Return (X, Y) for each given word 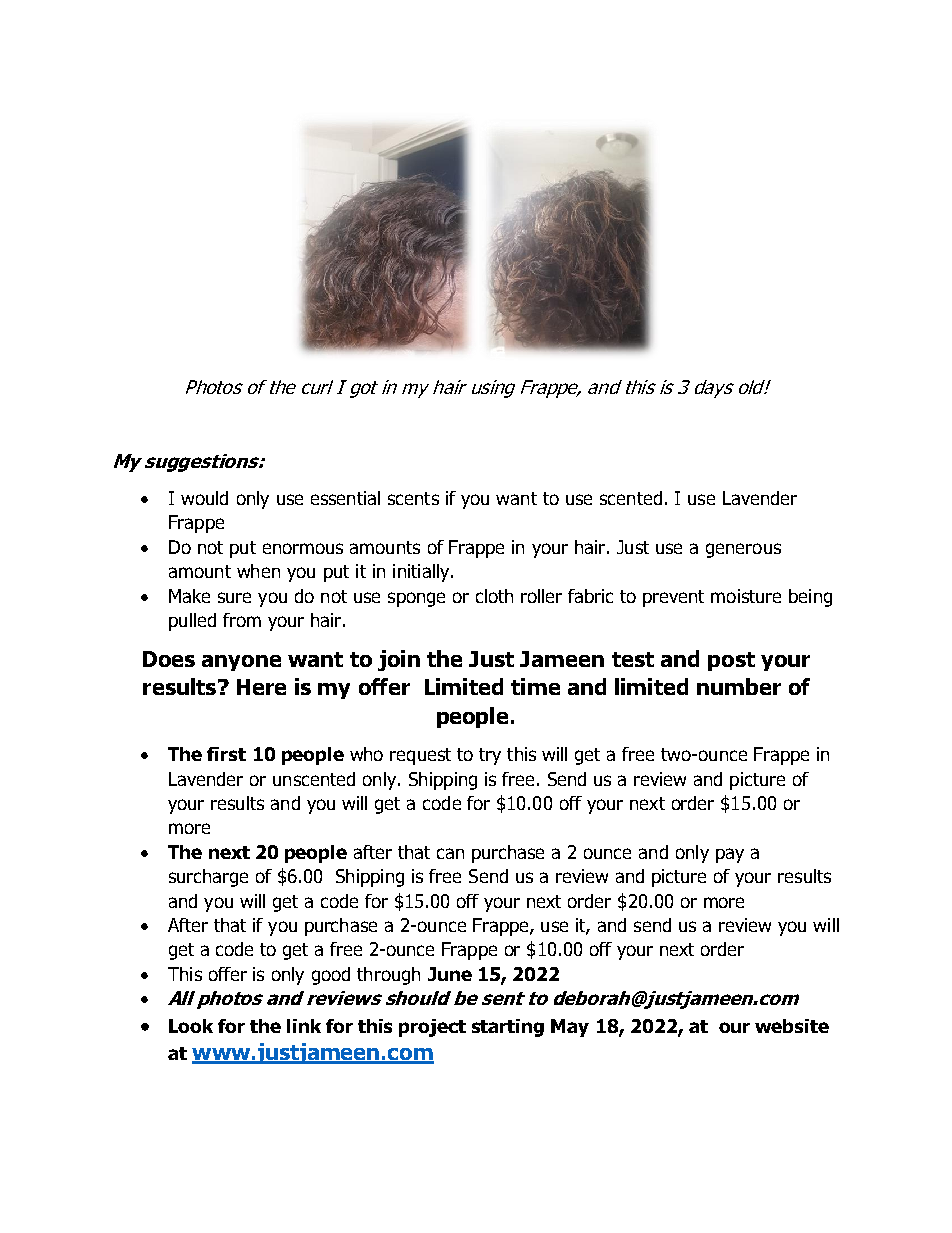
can (450, 853)
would (204, 498)
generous (743, 550)
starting (508, 1028)
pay (730, 855)
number (739, 686)
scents (413, 498)
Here (261, 687)
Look (191, 1026)
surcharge (208, 878)
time (535, 686)
